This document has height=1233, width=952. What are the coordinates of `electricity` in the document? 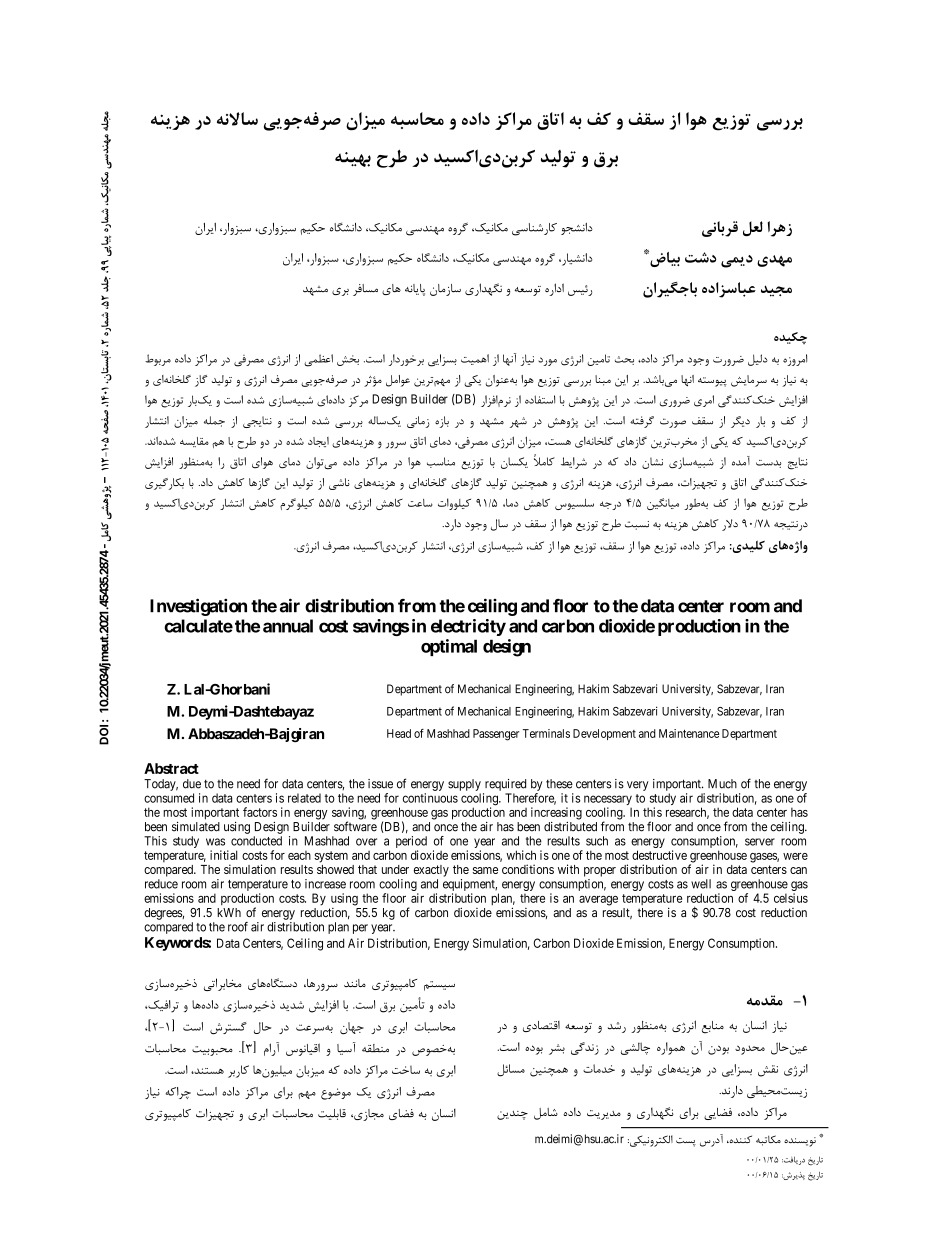 It's located at (468, 627).
